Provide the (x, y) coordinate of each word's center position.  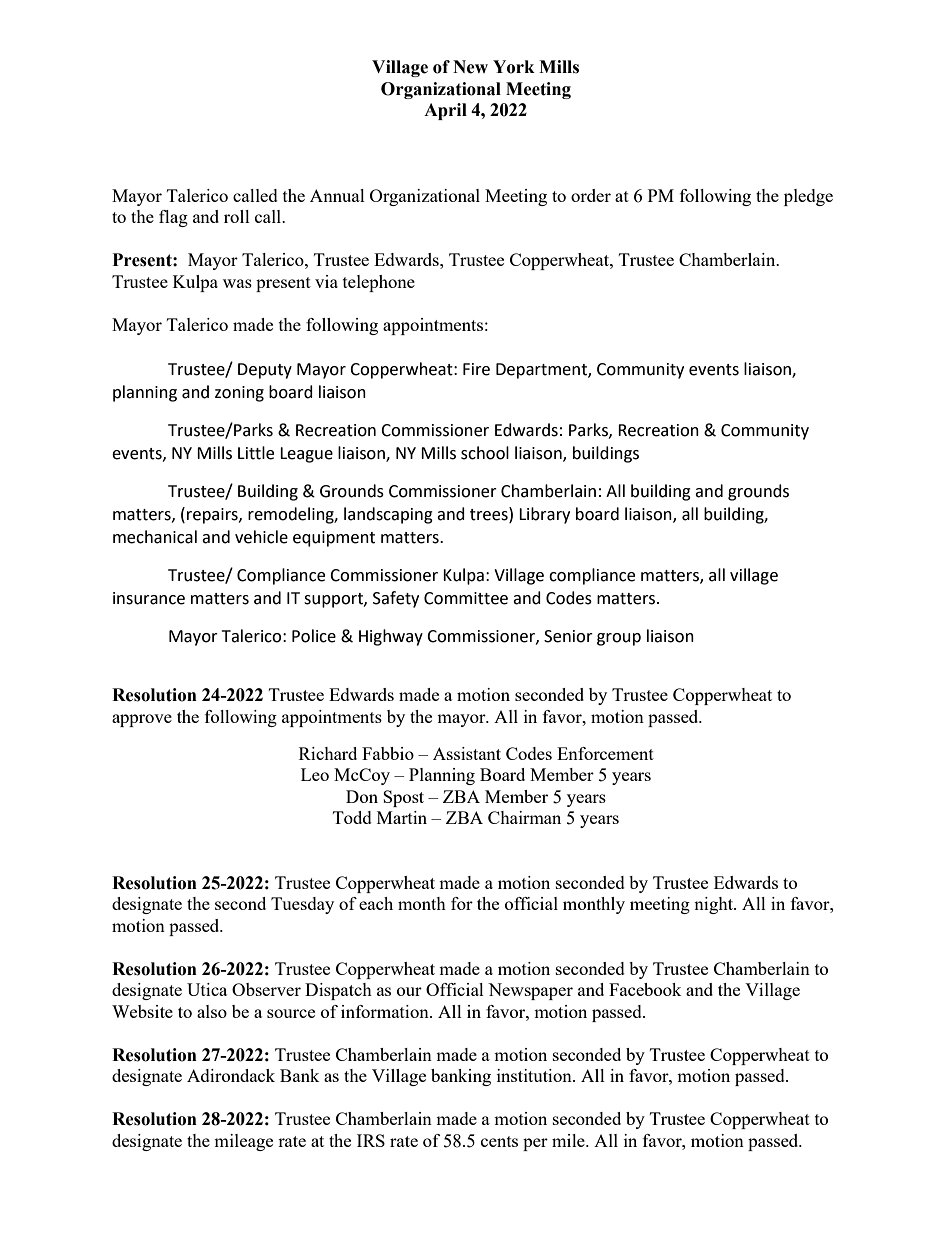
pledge (808, 197)
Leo (315, 774)
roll (237, 216)
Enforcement (605, 753)
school (485, 453)
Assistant (467, 753)
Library (544, 515)
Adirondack (231, 1075)
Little (256, 453)
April (445, 111)
